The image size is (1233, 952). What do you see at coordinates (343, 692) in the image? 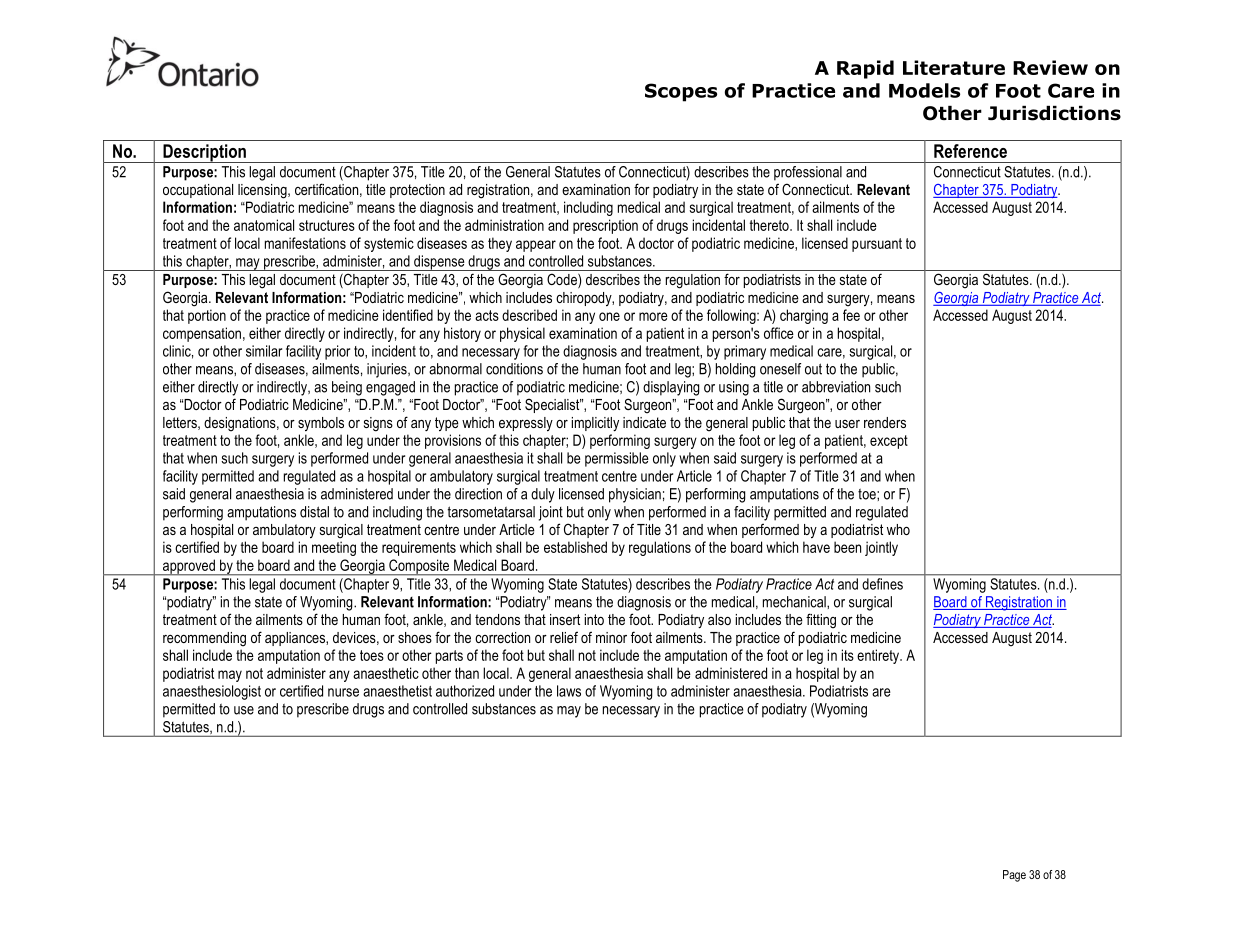
I see `nurse` at bounding box center [343, 692].
